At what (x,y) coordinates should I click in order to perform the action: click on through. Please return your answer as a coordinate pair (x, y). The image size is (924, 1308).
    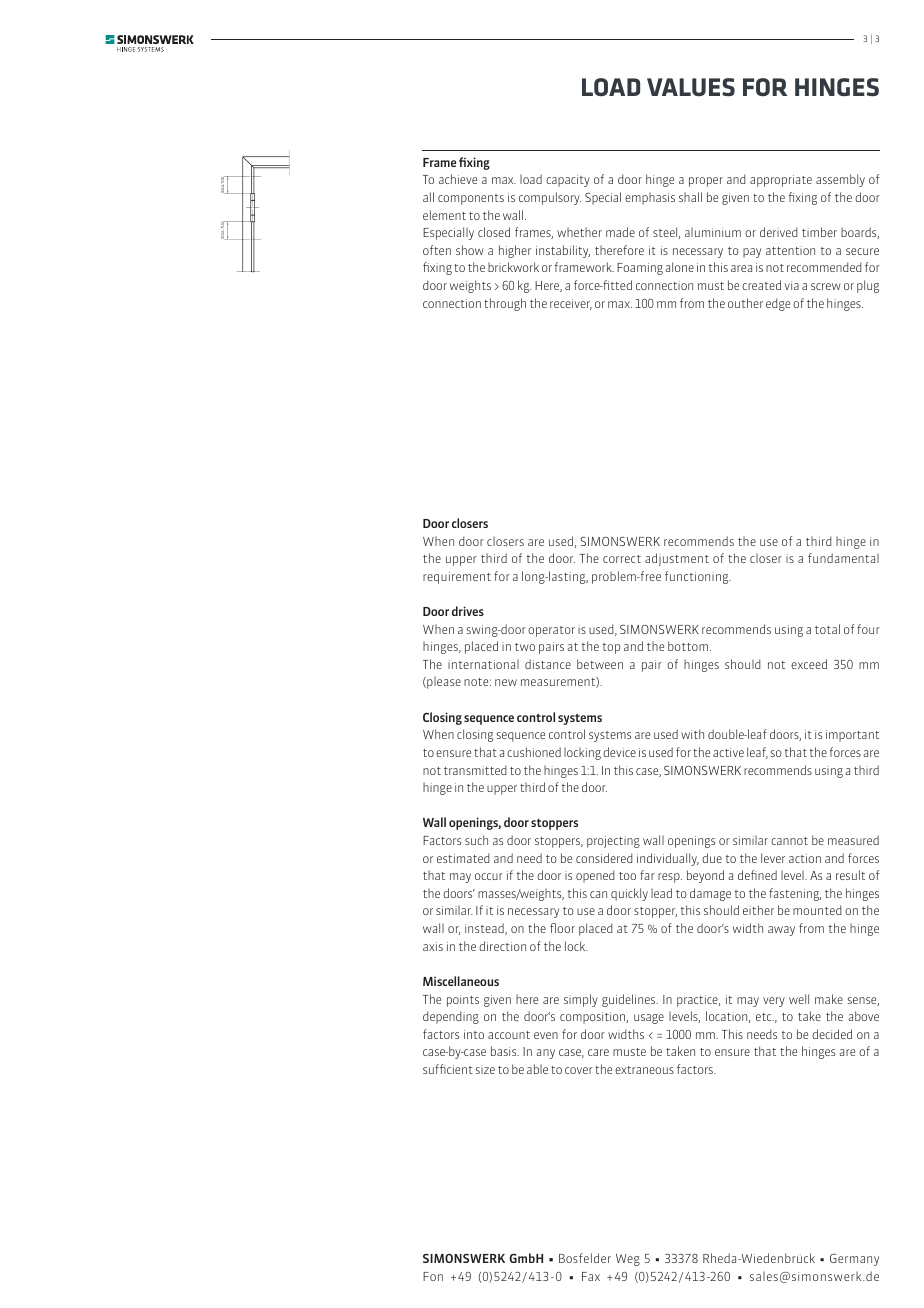
    Looking at the image, I should click on (505, 304).
